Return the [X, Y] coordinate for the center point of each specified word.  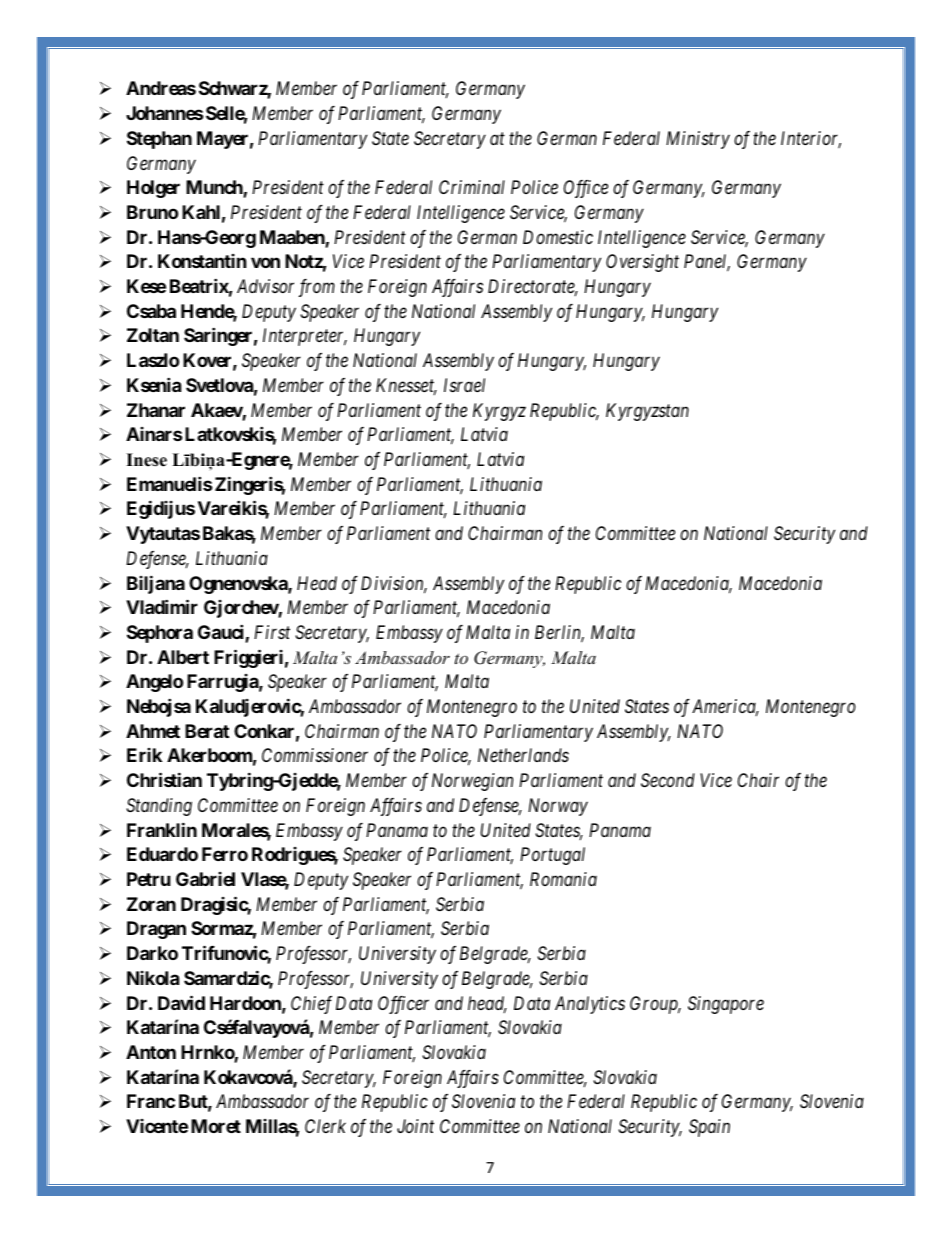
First [272, 632]
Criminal [472, 187]
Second [668, 780]
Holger [153, 189]
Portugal [552, 856]
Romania [563, 879]
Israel [464, 385]
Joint [415, 1126]
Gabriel [205, 879]
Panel [707, 263]
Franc [151, 1101]
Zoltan [153, 335]
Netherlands [523, 755]
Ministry [698, 140]
